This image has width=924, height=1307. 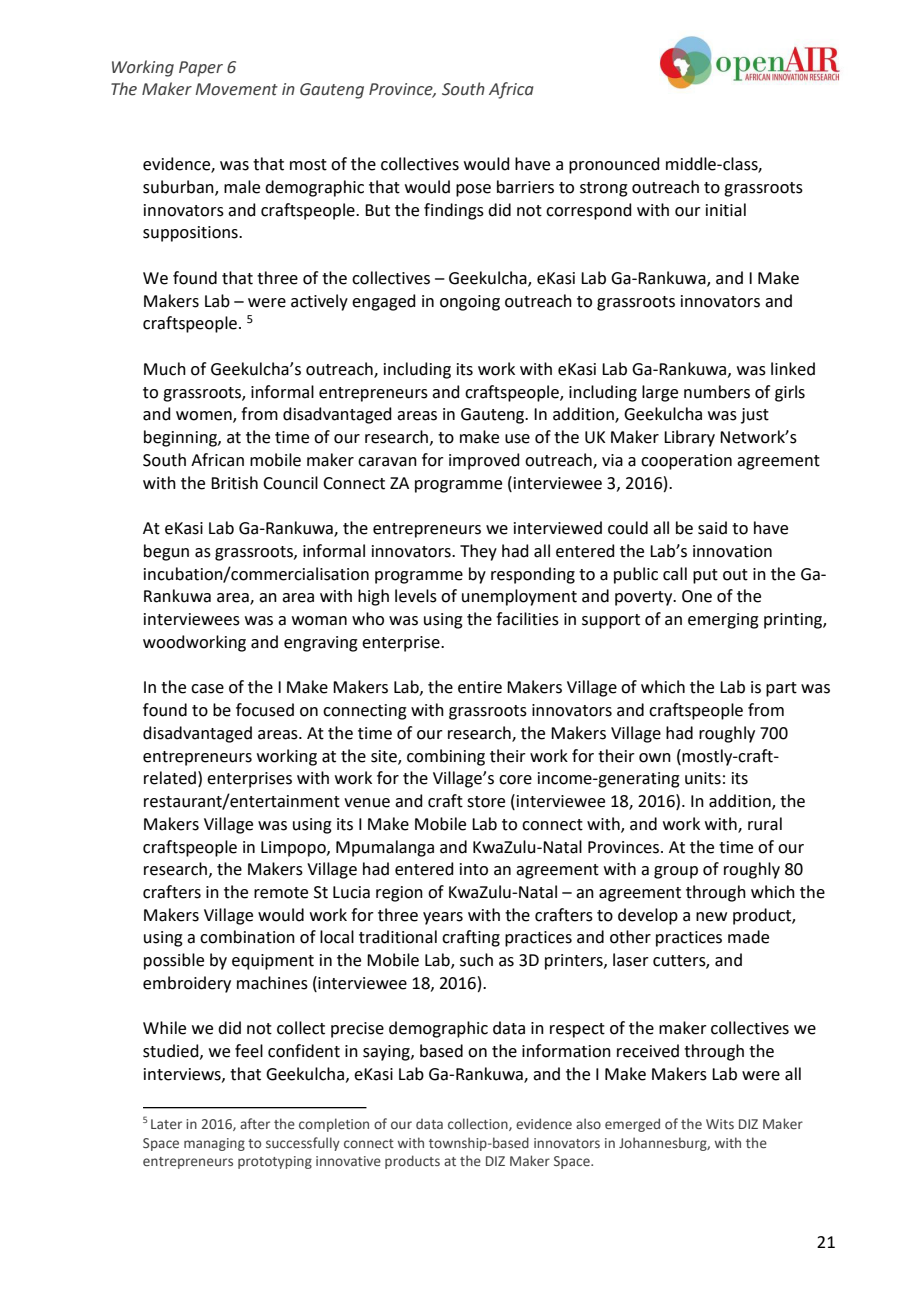 What do you see at coordinates (726, 210) in the image?
I see `initial` at bounding box center [726, 210].
